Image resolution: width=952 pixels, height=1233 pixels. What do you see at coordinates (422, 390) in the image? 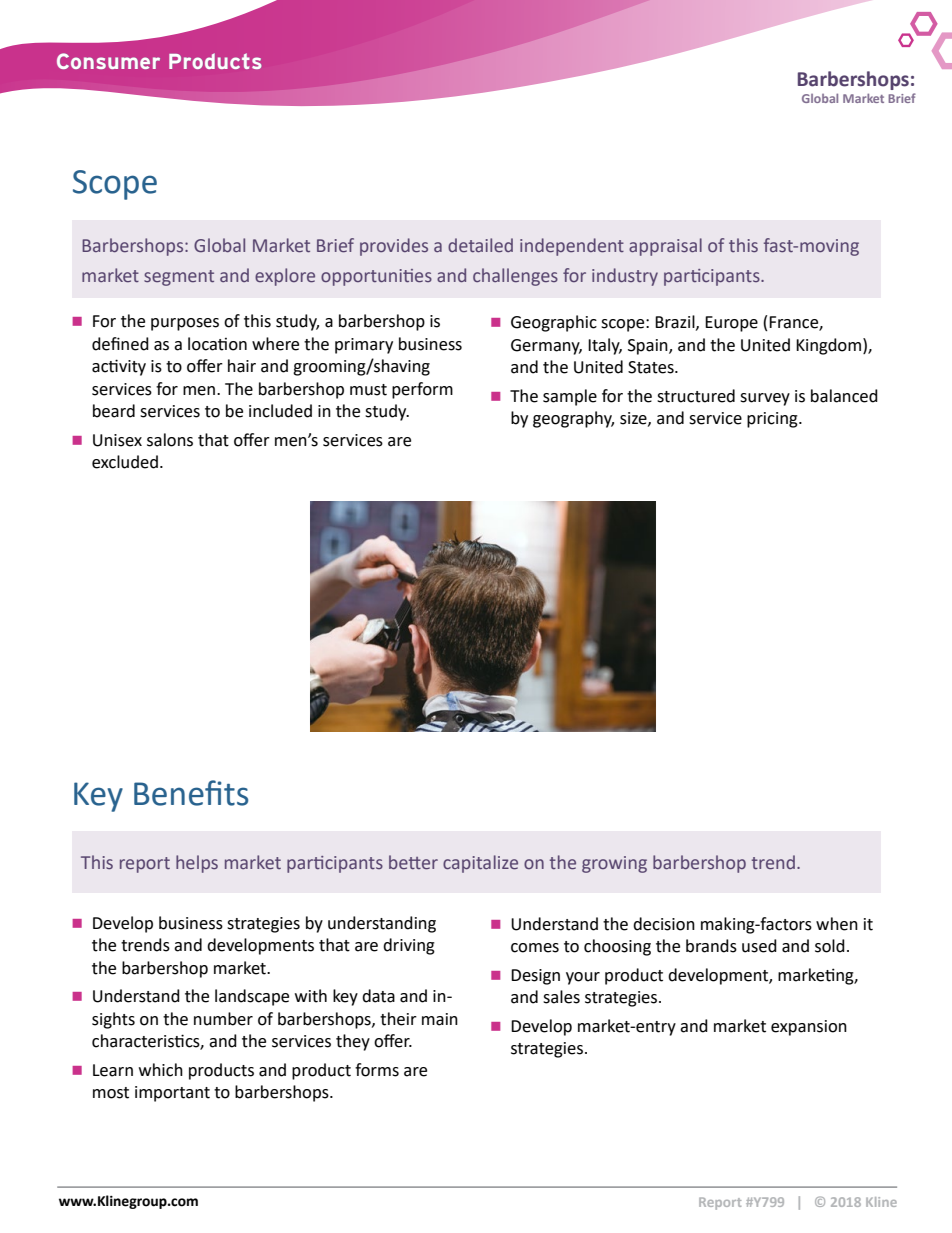
I see `perform` at bounding box center [422, 390].
